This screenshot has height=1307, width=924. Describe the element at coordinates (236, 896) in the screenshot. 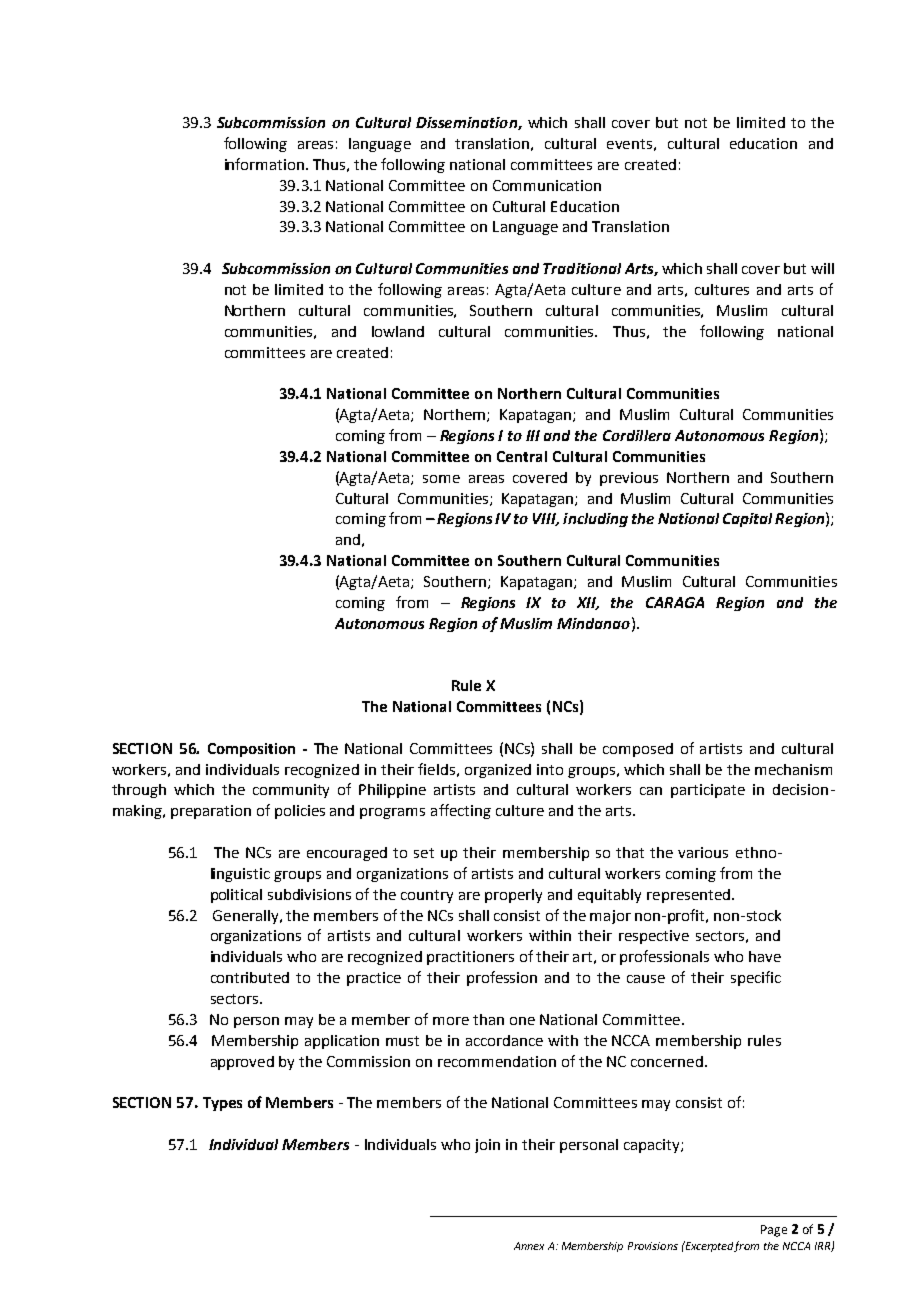

I see `political` at that location.
